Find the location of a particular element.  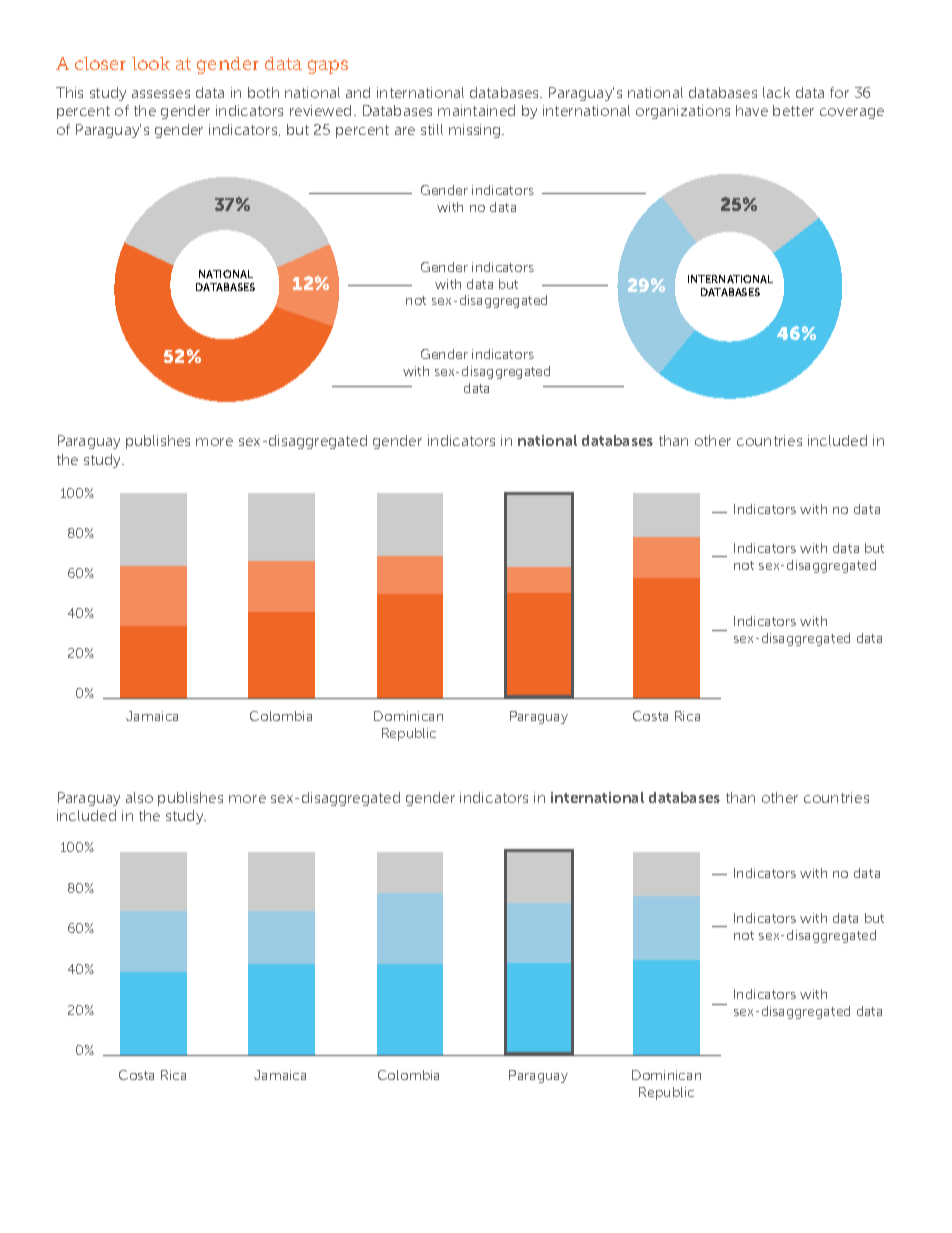

still is located at coordinates (432, 129).
